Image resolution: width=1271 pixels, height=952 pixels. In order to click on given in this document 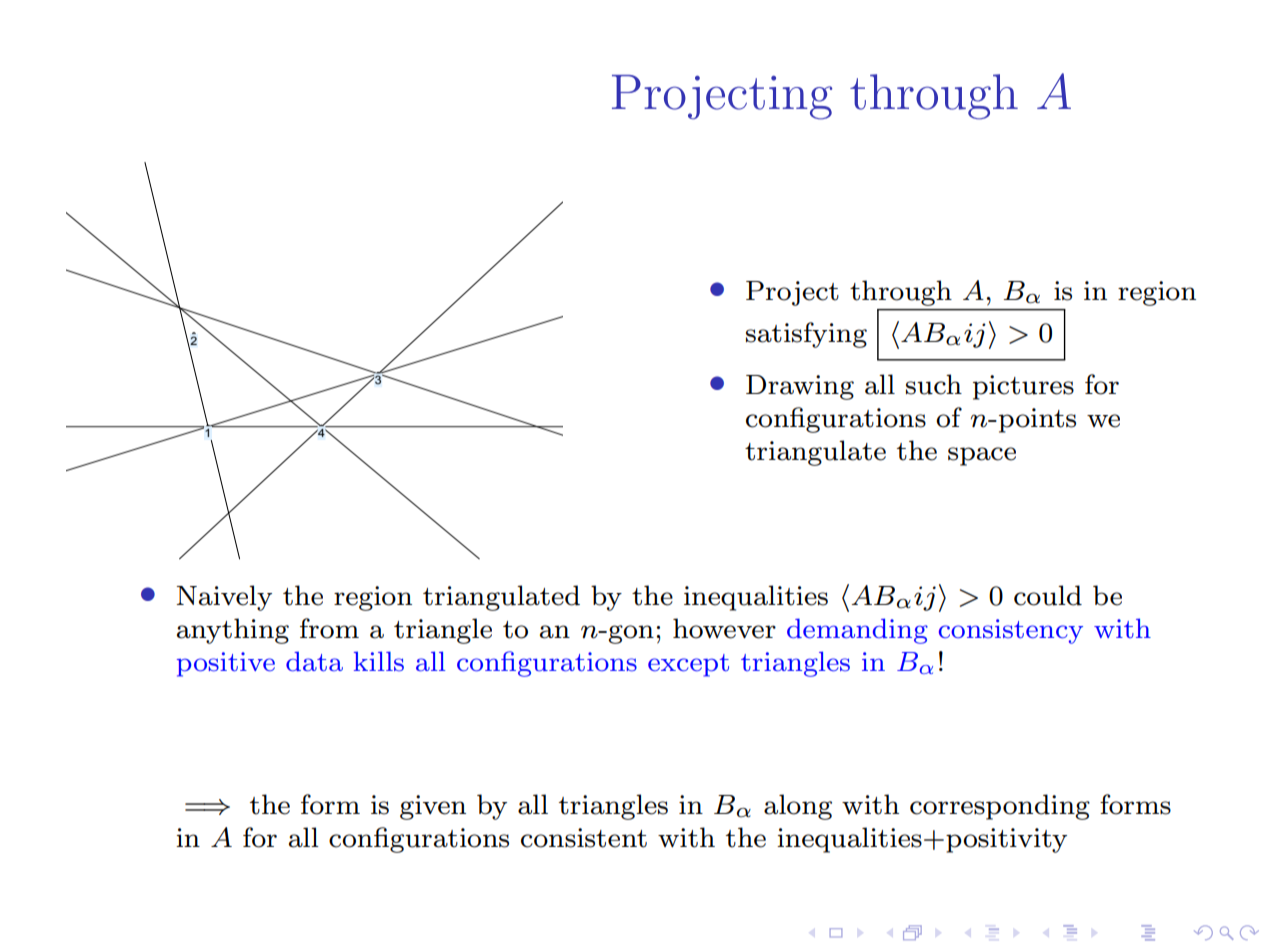, I will do `click(433, 807)`.
